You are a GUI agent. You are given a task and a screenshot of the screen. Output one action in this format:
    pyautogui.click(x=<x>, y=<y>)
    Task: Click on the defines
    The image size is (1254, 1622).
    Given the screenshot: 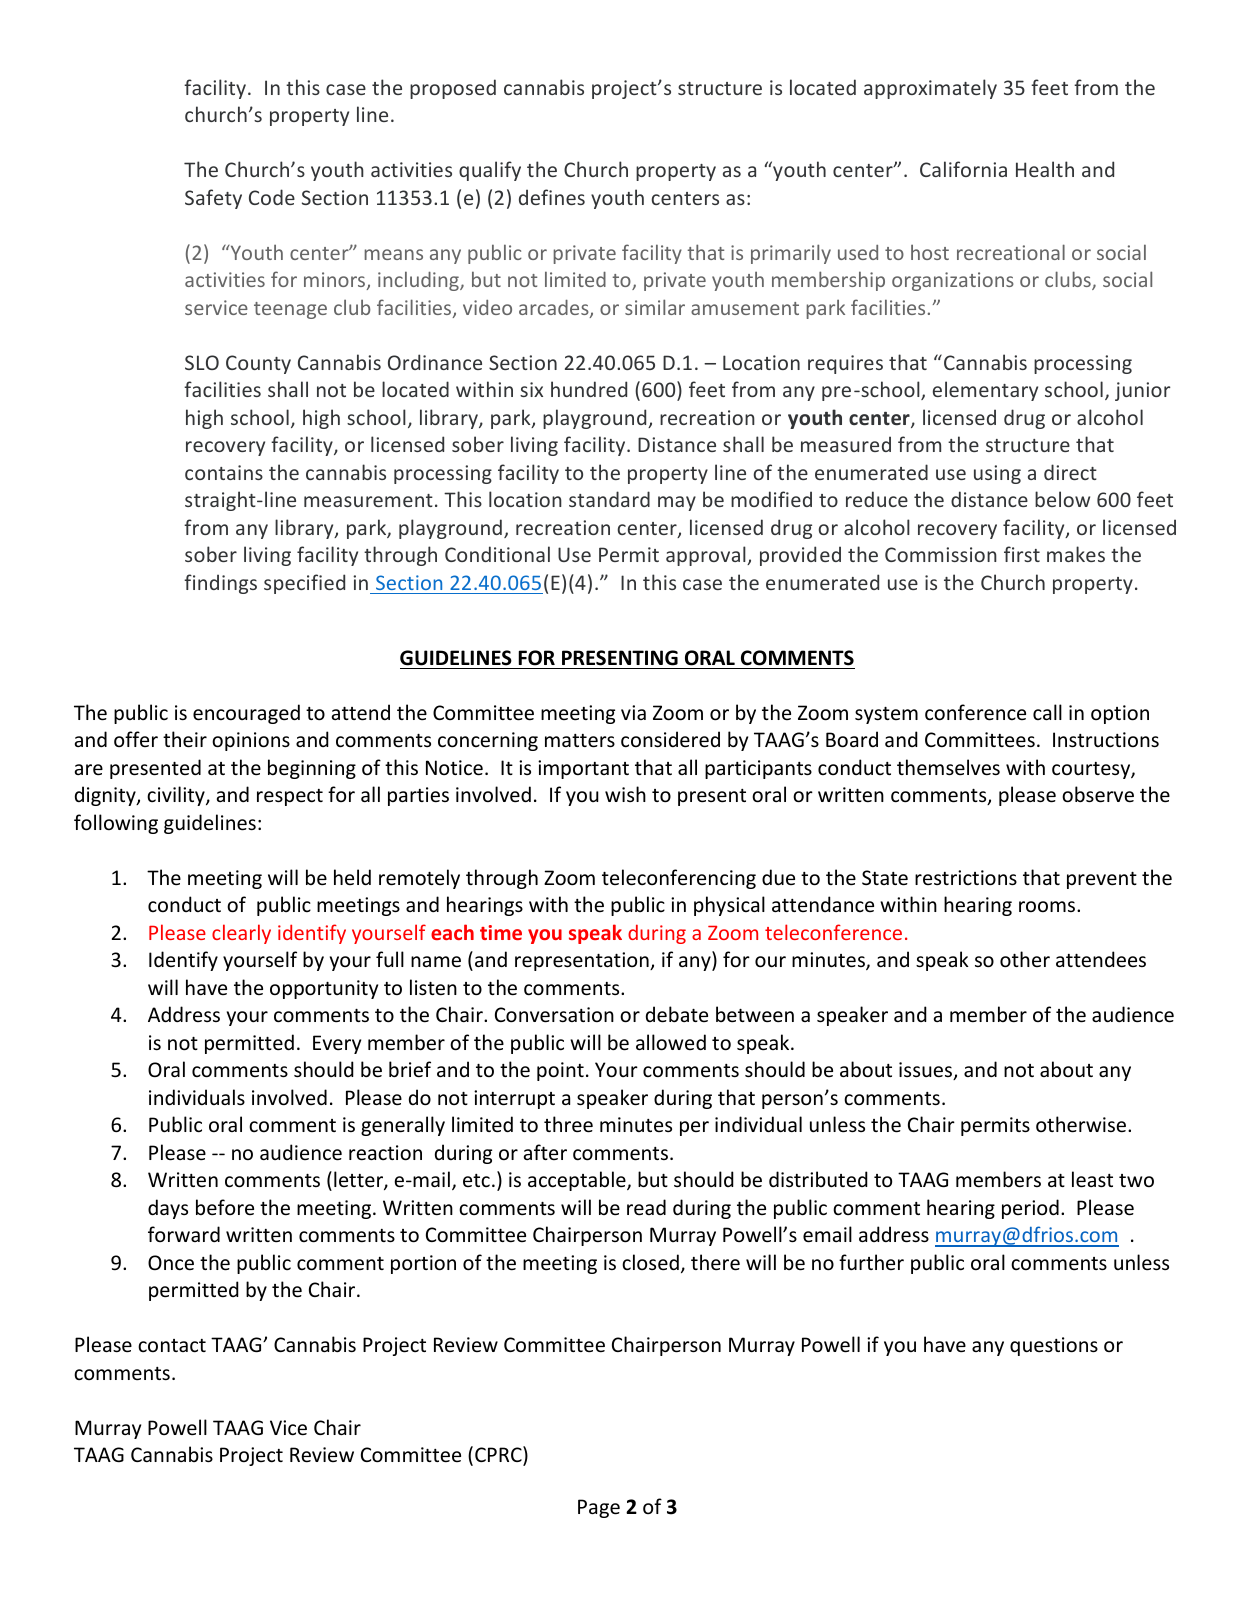 What is the action you would take?
    pyautogui.click(x=552, y=197)
